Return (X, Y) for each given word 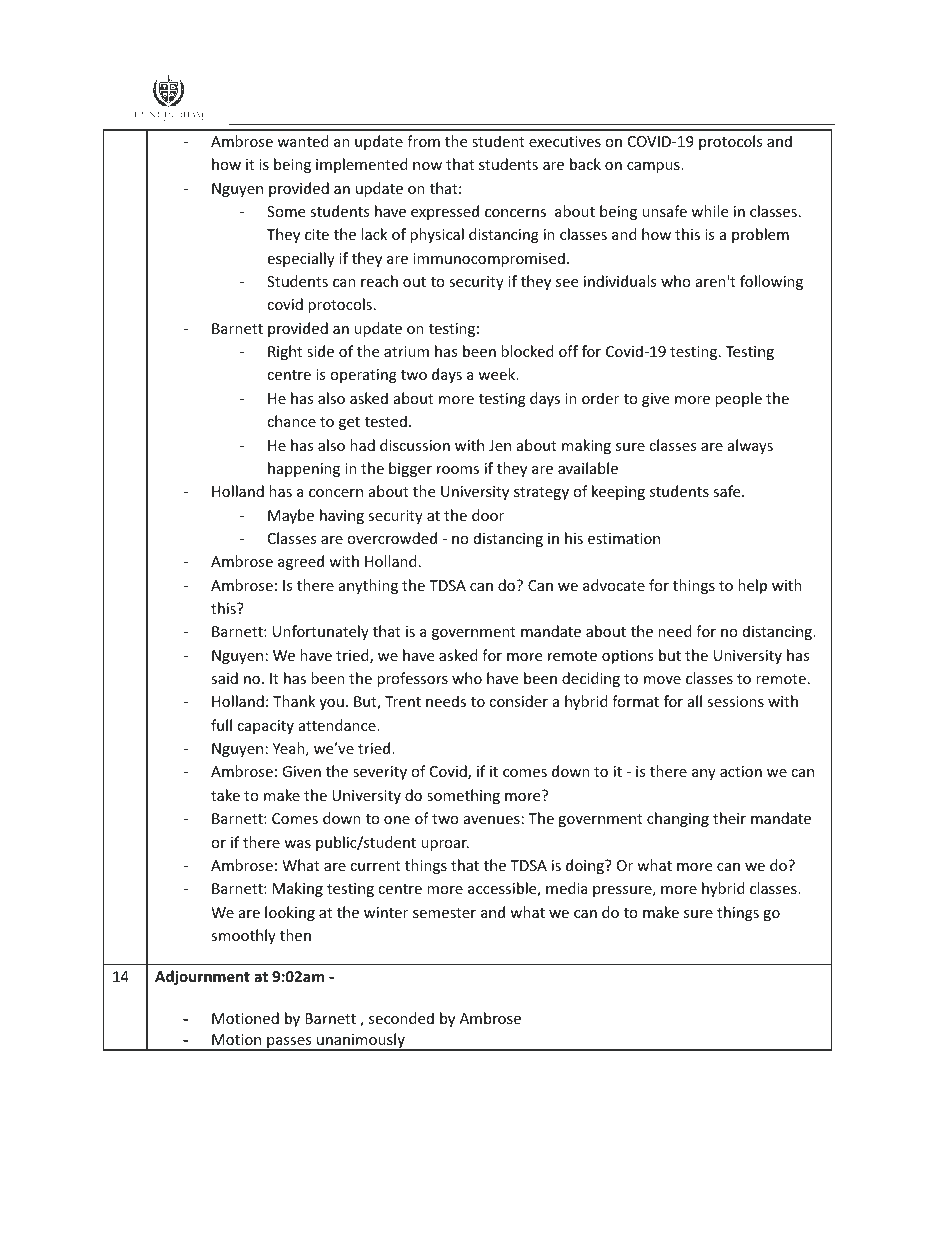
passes (289, 1044)
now (427, 166)
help (752, 586)
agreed (301, 562)
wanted (303, 141)
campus (654, 167)
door (488, 515)
